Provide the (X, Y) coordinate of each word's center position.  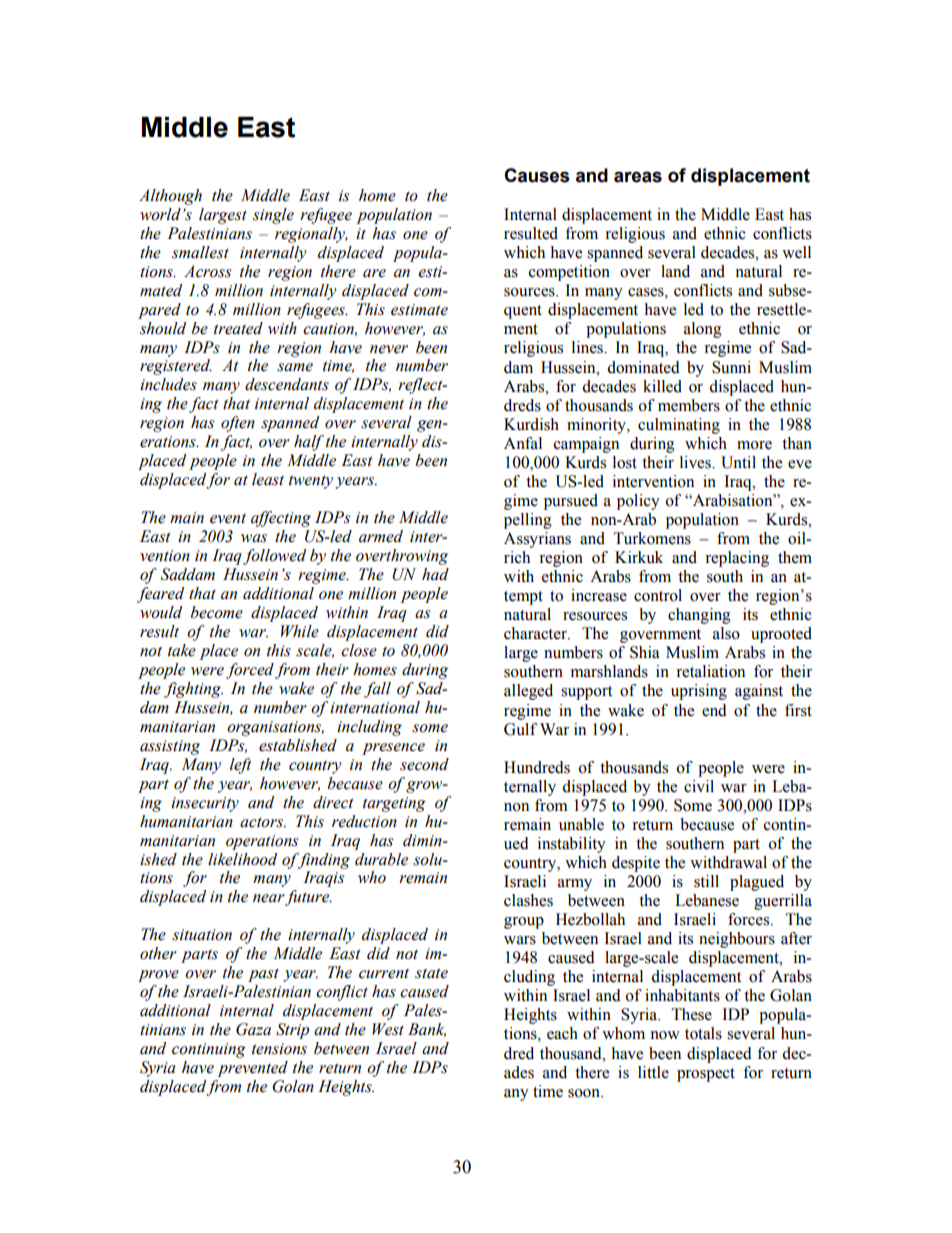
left (241, 766)
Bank (427, 1030)
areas (638, 177)
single (273, 216)
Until (738, 462)
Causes (537, 175)
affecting (281, 519)
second (424, 764)
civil (699, 786)
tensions (279, 1049)
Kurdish (531, 424)
